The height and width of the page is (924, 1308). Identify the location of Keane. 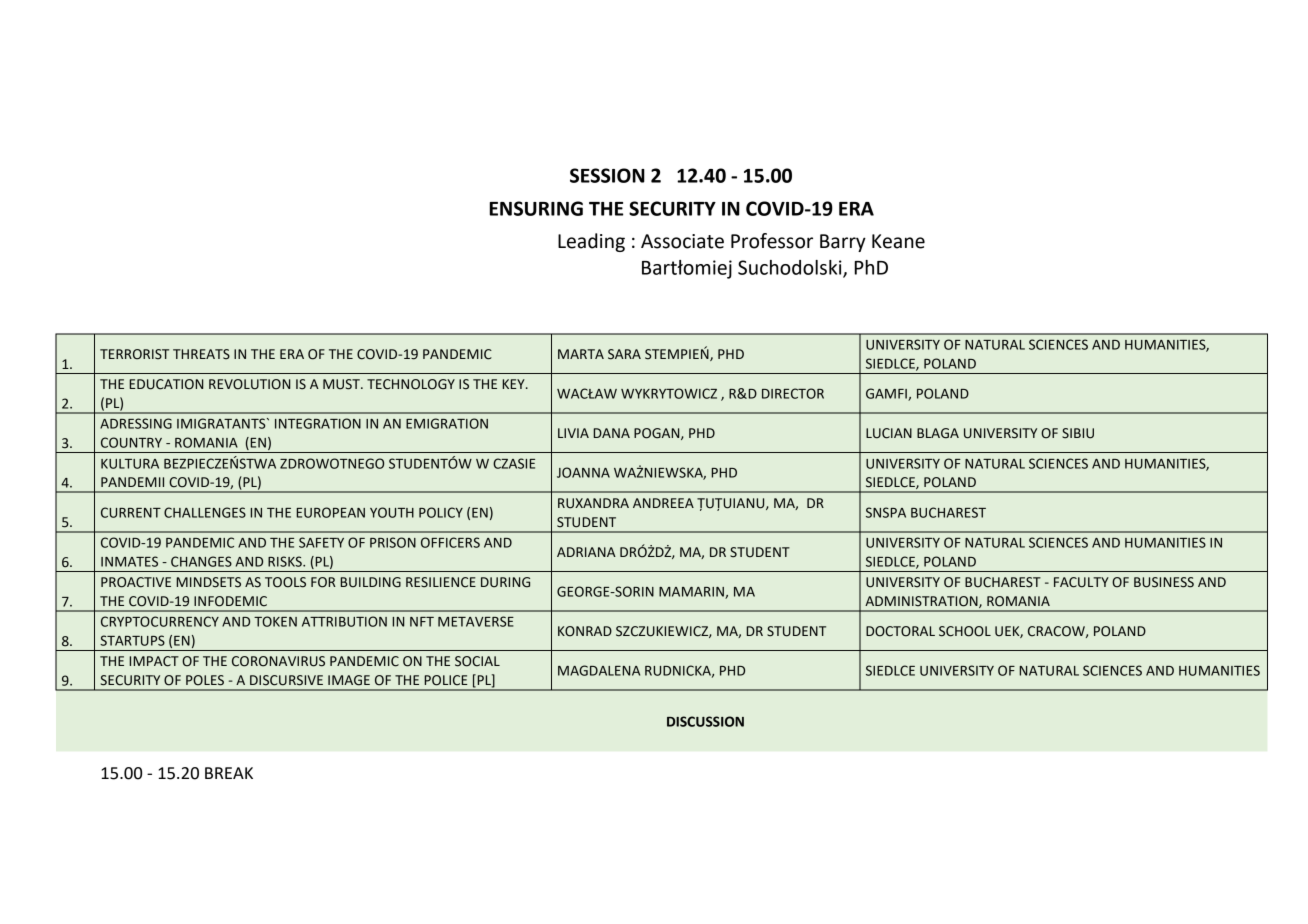
(898, 241).
